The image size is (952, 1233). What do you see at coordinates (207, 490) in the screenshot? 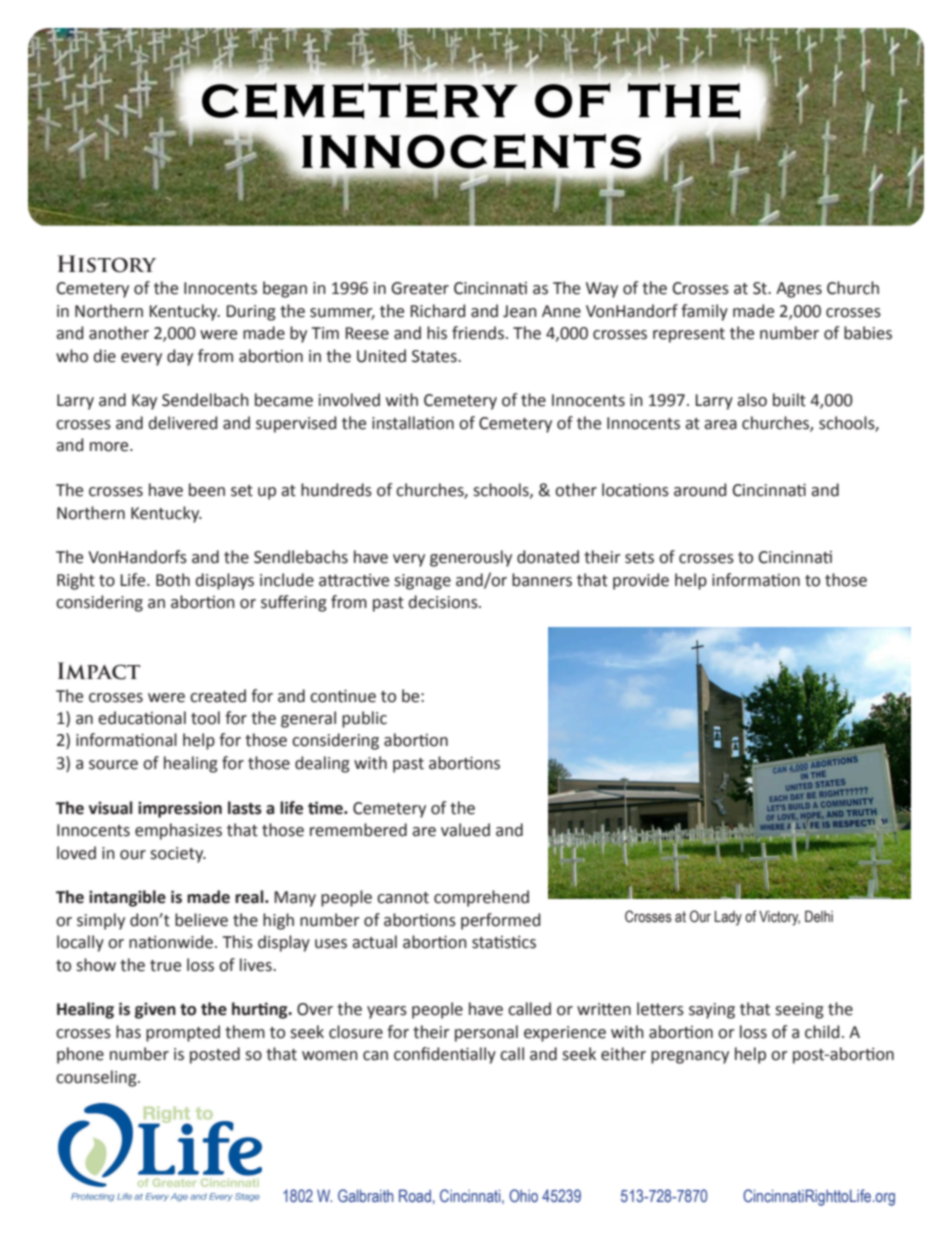
I see `been` at bounding box center [207, 490].
